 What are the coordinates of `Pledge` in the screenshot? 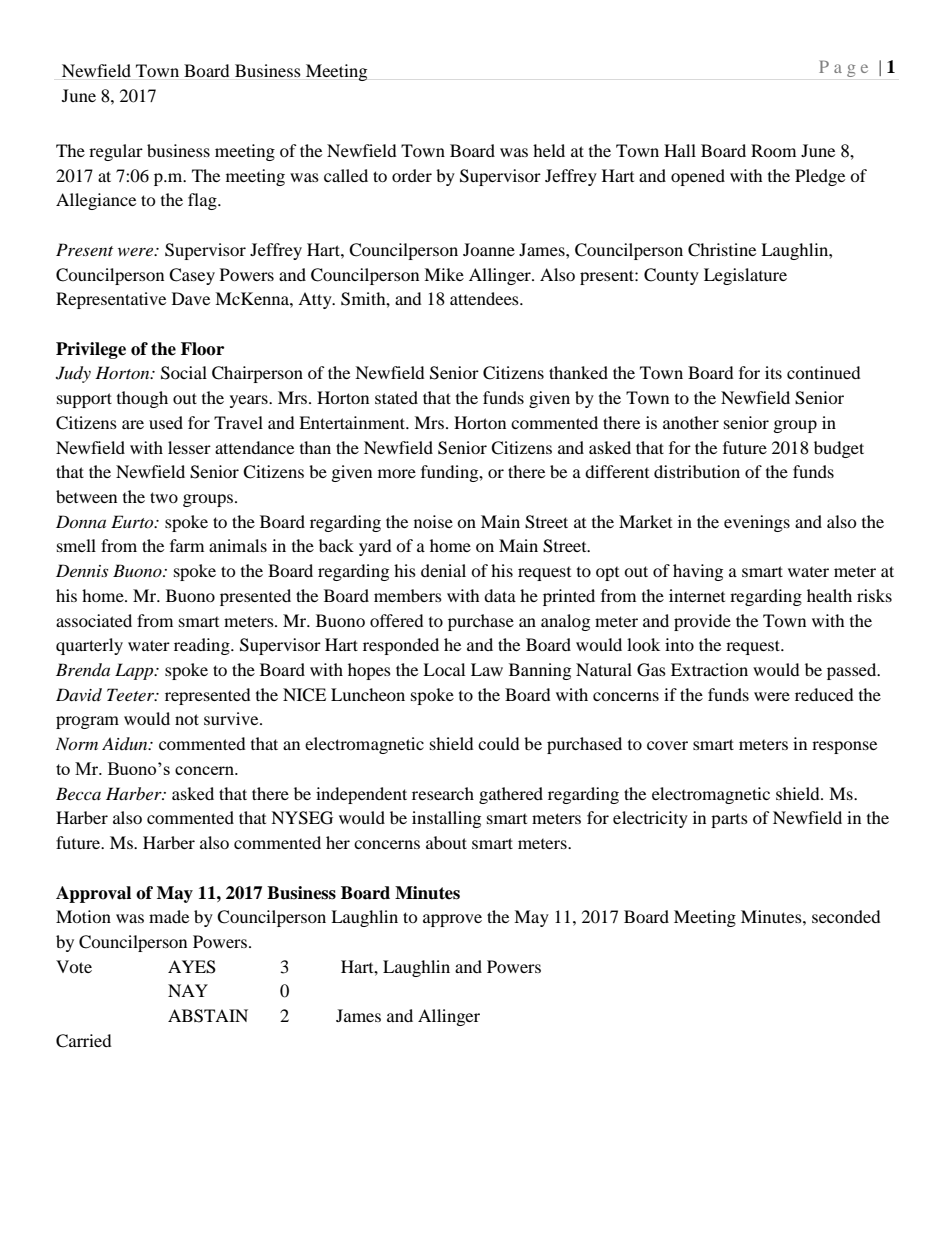 It's located at (820, 177).
